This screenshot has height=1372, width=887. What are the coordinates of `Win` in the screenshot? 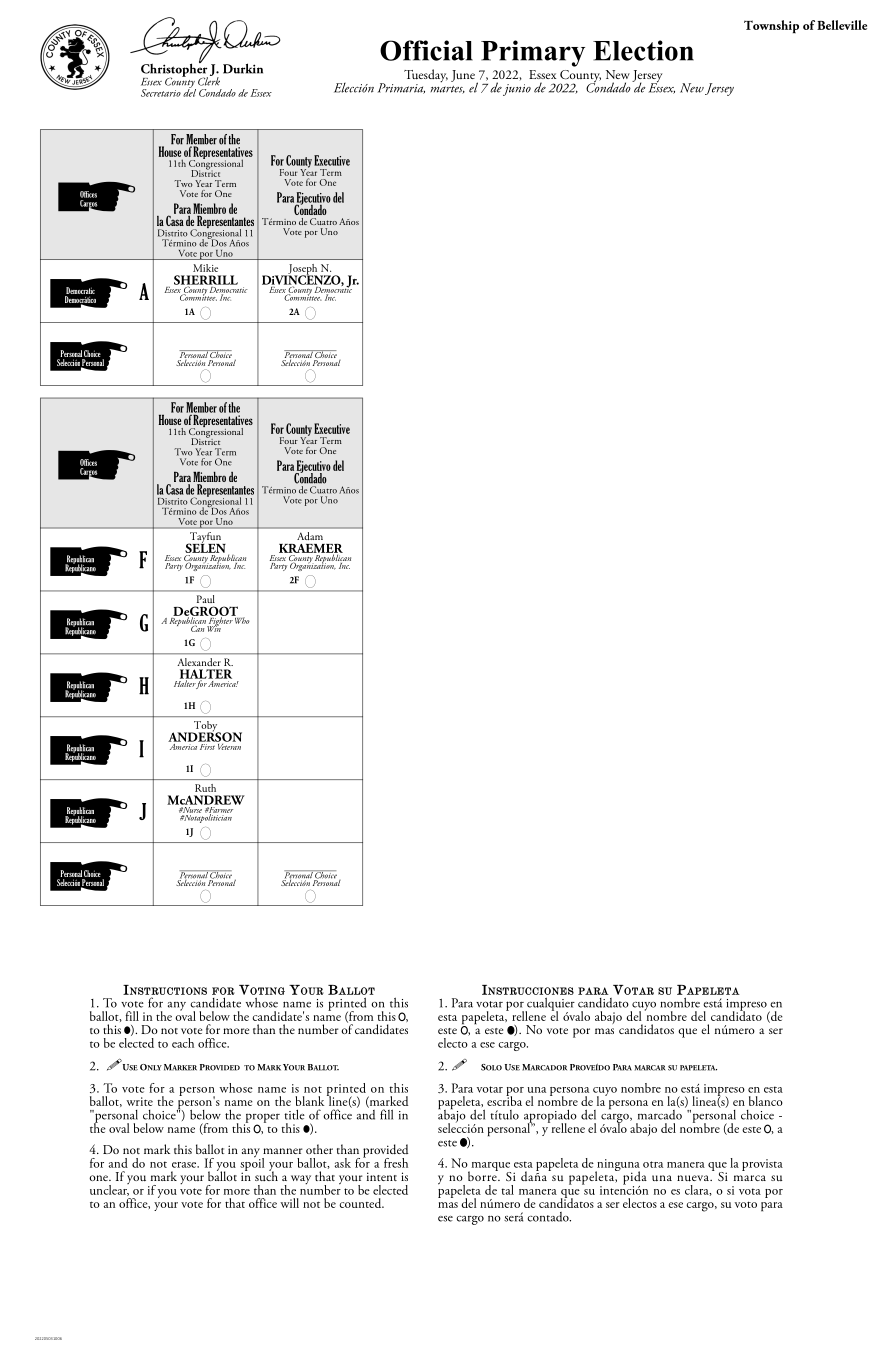 It's located at (213, 627).
